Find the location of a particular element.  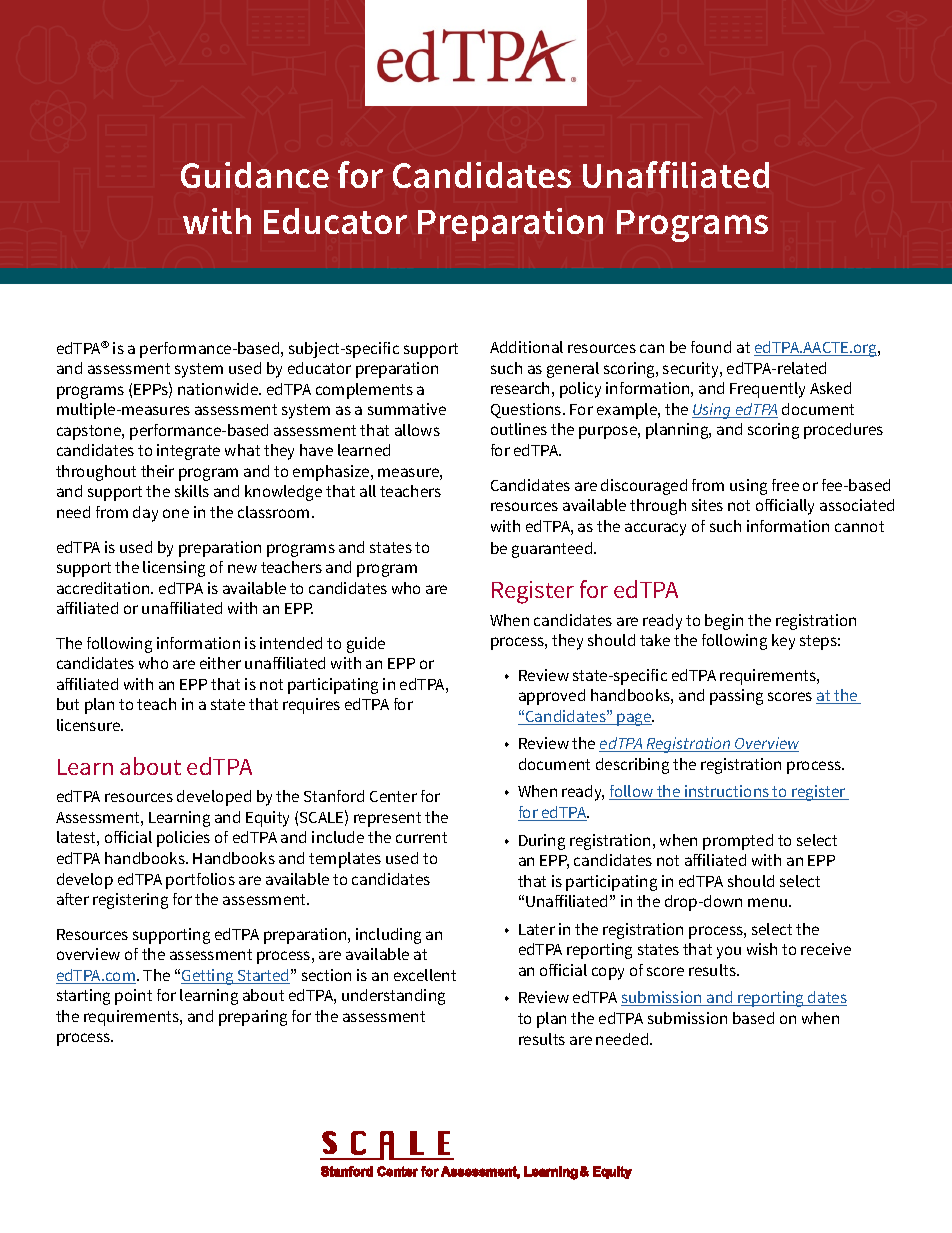

point is located at coordinates (133, 997).
